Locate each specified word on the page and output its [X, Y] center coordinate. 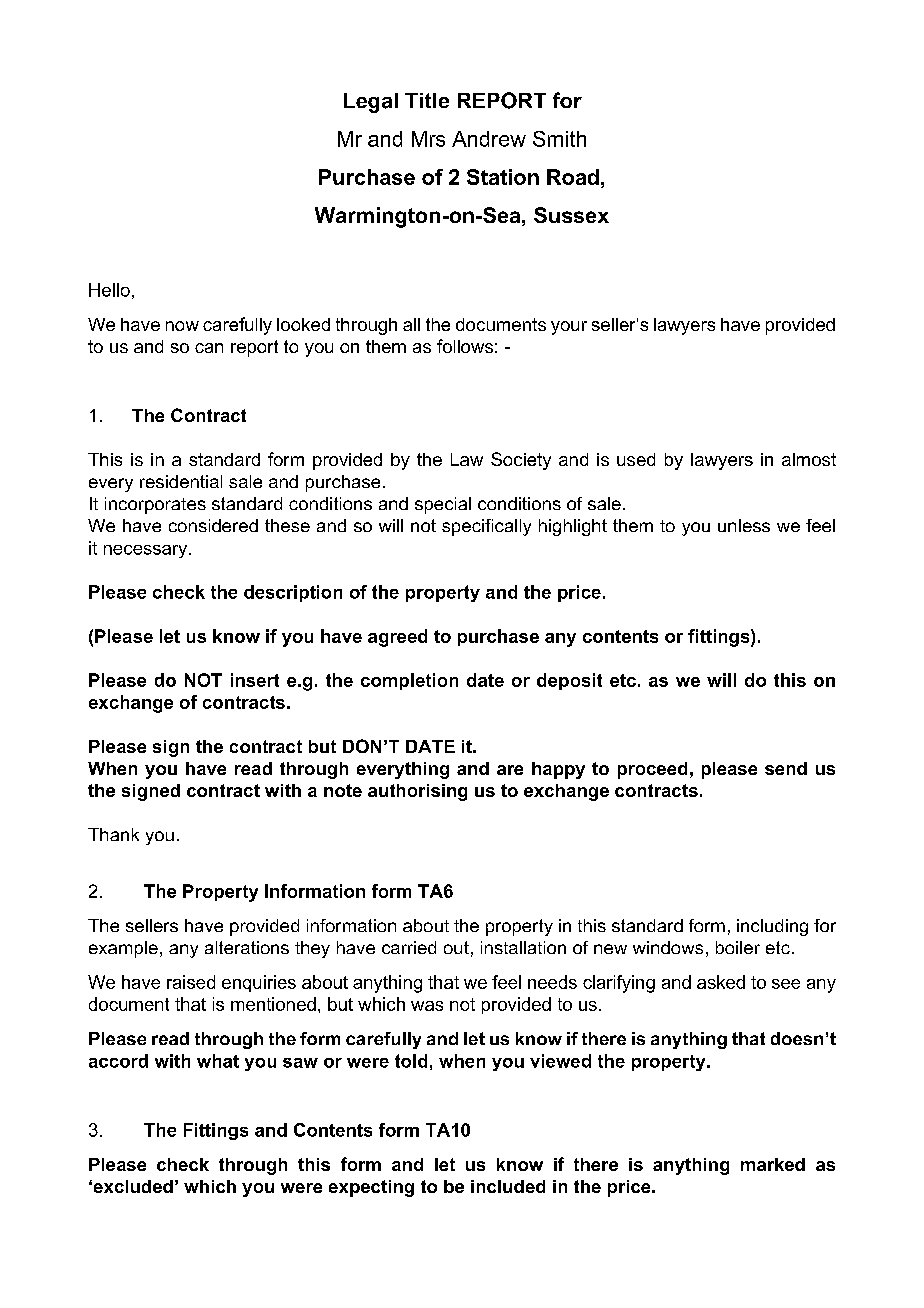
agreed [397, 638]
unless [744, 525]
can [209, 348]
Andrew [489, 139]
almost [809, 459]
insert [255, 680]
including [772, 927]
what [218, 1061]
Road [573, 177]
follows [465, 346]
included [508, 1186]
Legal [371, 103]
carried [409, 947]
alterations [247, 947]
